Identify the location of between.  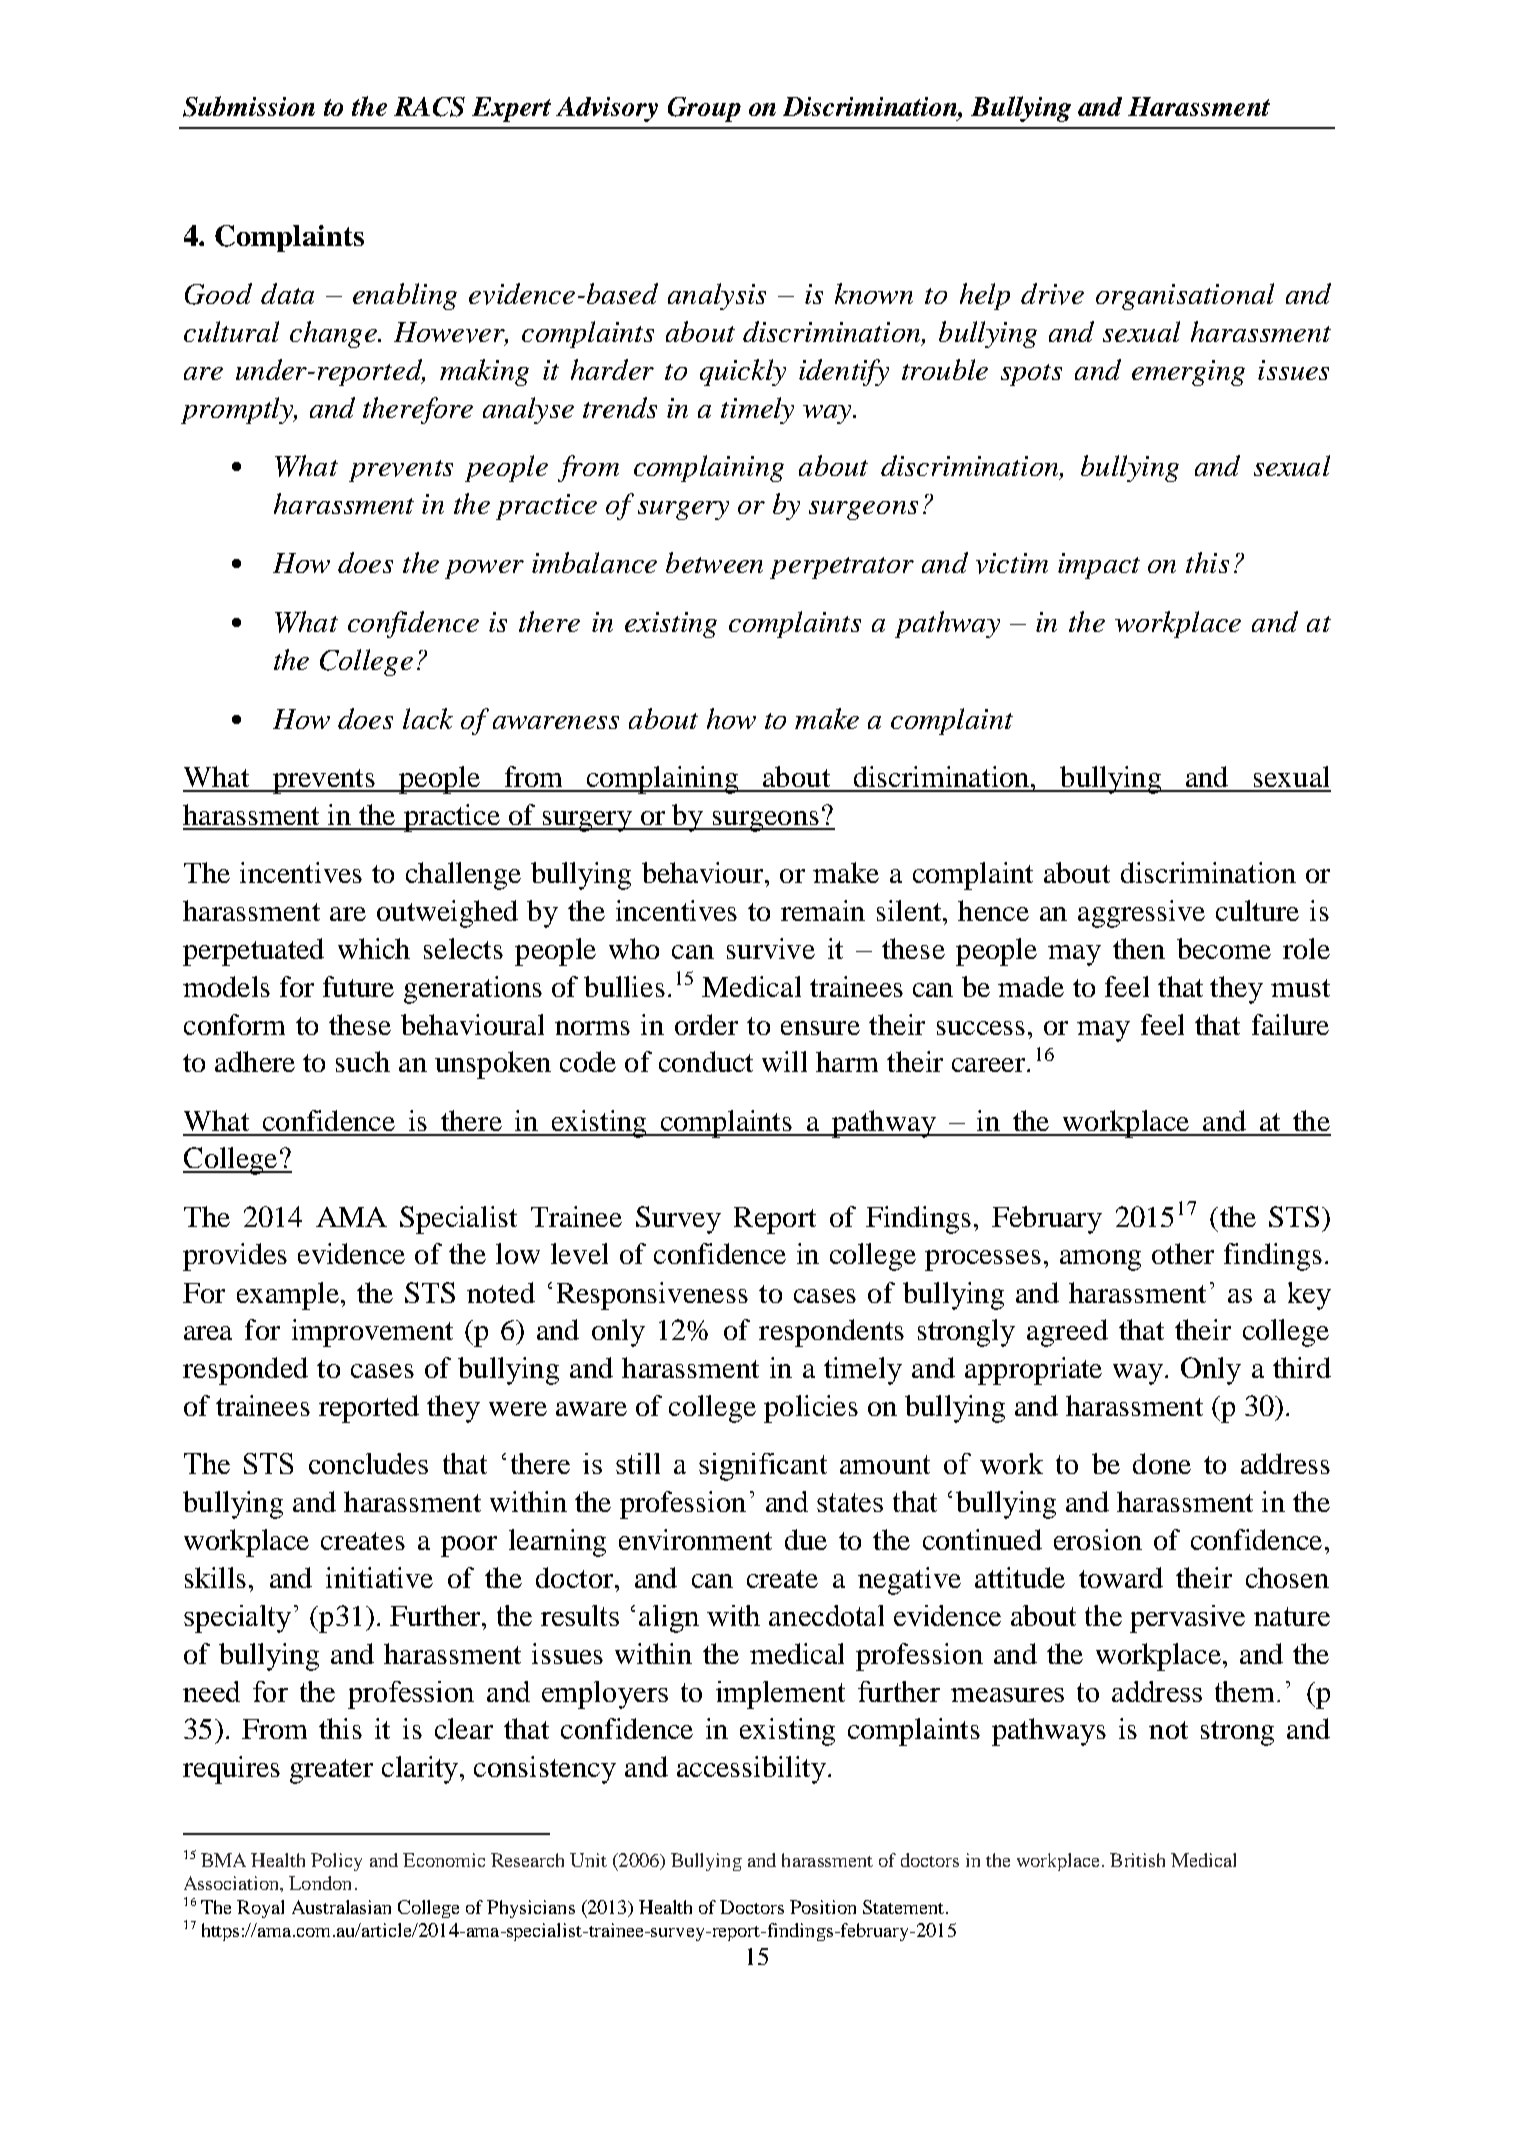
(714, 562).
